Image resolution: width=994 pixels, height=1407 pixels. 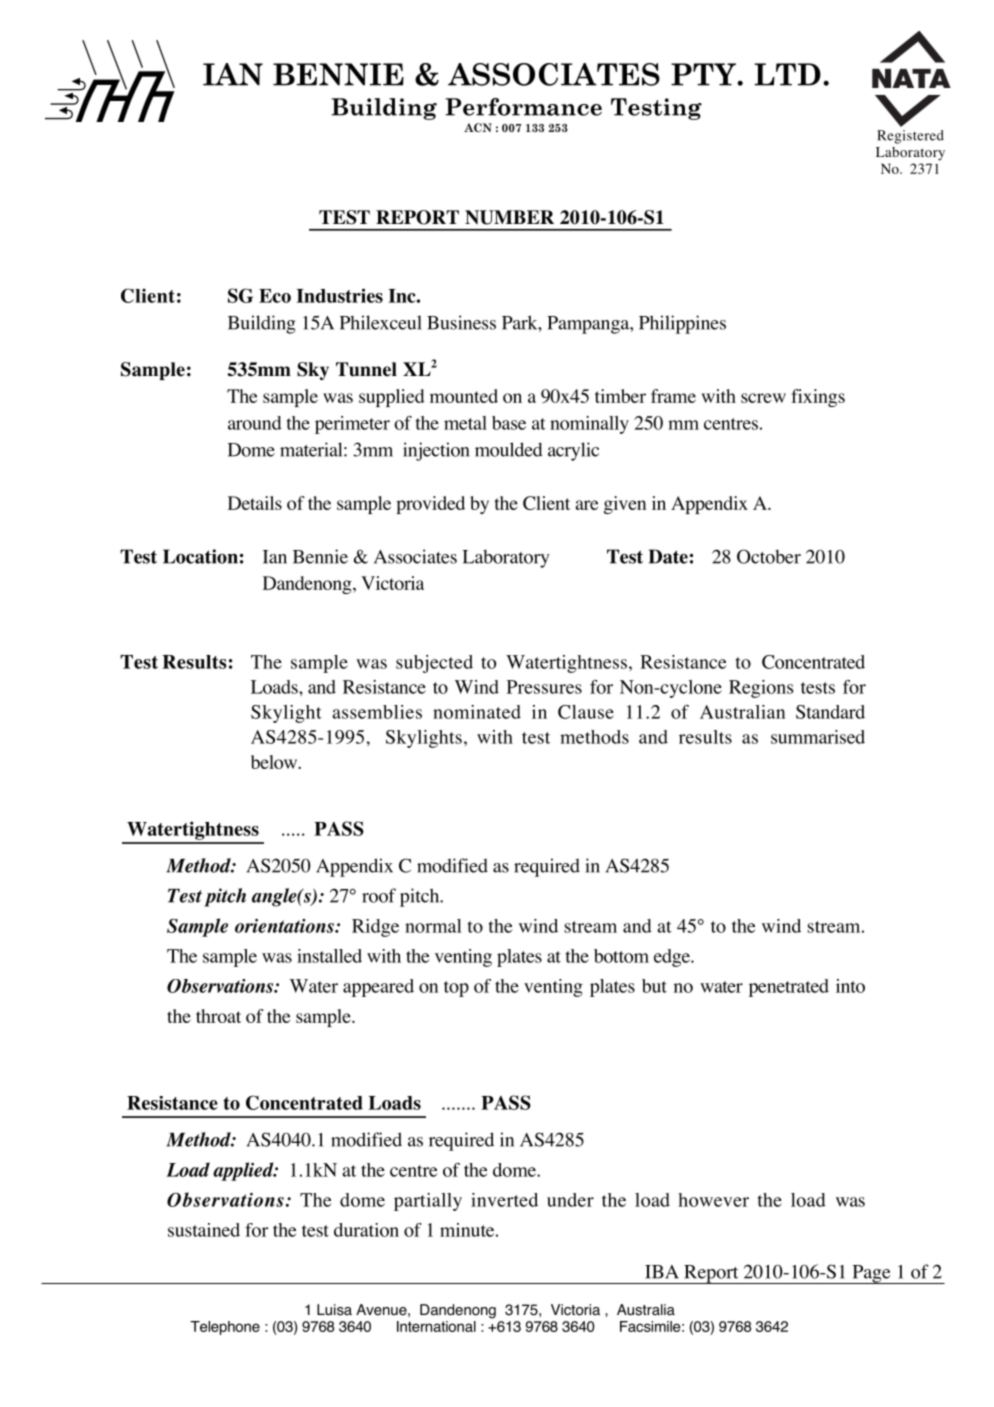 What do you see at coordinates (544, 687) in the screenshot?
I see `Pressures` at bounding box center [544, 687].
